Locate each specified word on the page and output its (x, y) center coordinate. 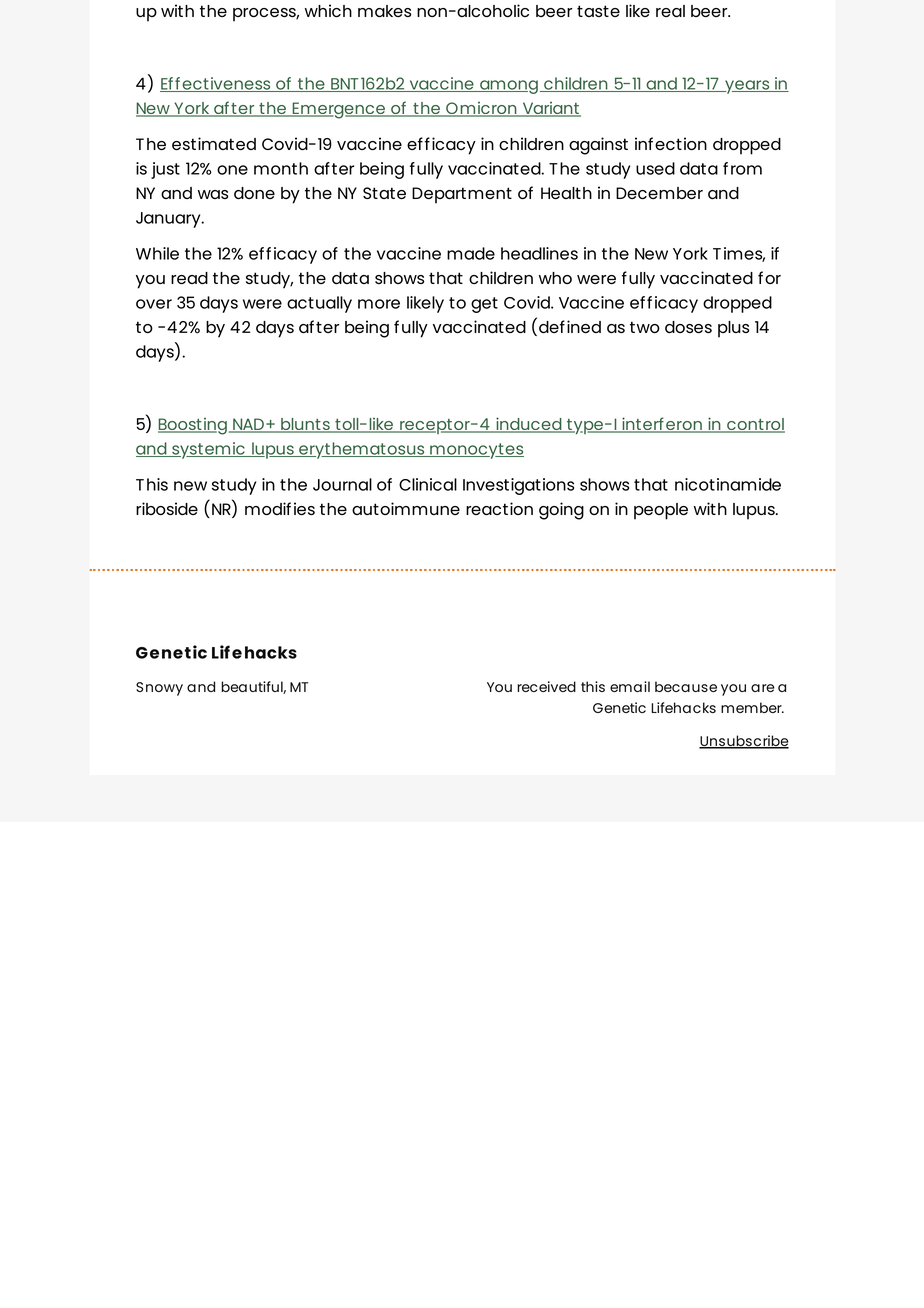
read (189, 278)
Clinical (428, 484)
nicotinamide (728, 484)
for (769, 277)
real (670, 11)
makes (384, 11)
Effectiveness (216, 84)
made (471, 253)
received (546, 686)
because (686, 686)
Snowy (159, 689)
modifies (280, 508)
